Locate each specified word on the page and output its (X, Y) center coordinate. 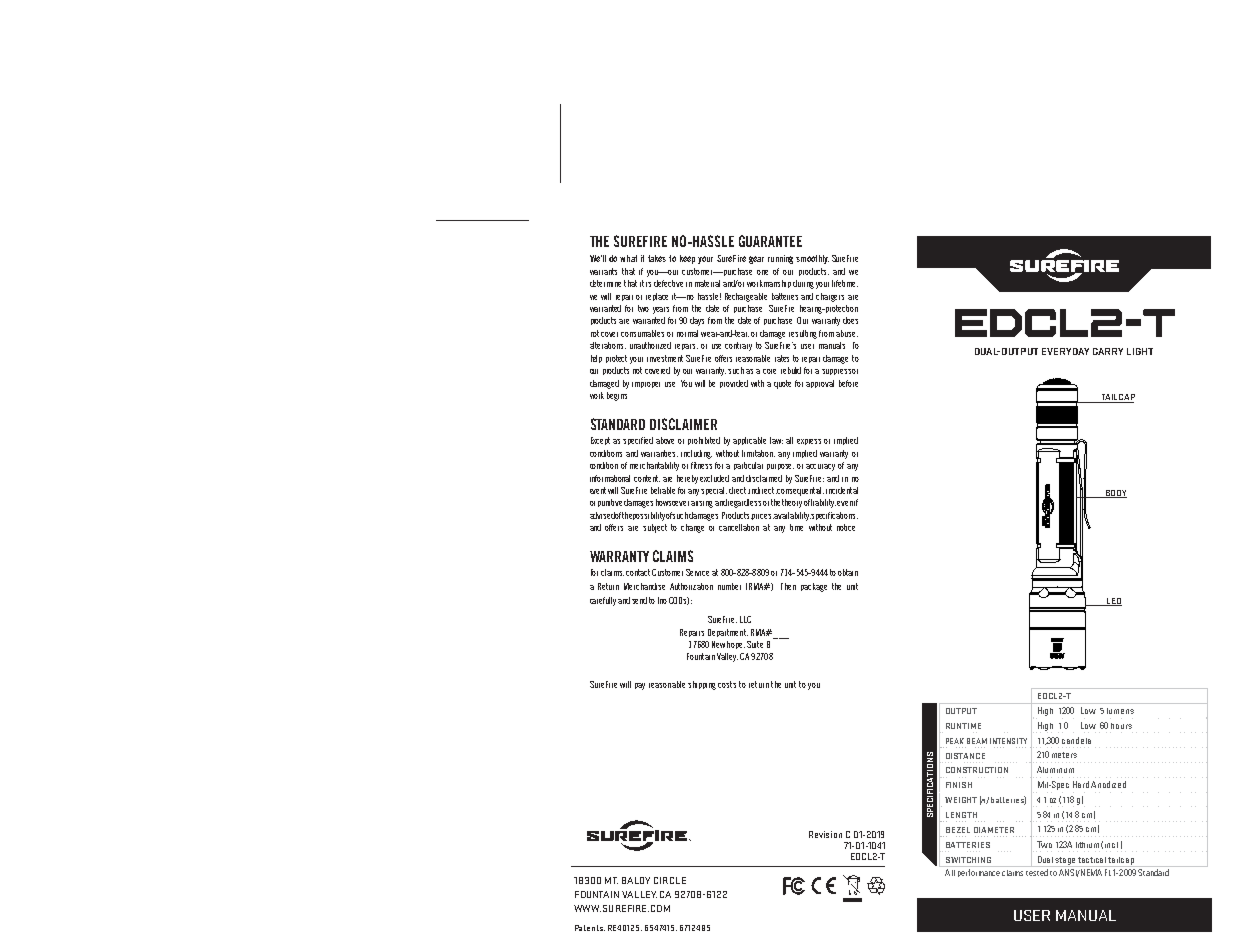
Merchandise (644, 586)
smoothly (812, 259)
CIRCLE (670, 880)
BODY (1115, 494)
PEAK (955, 741)
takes (657, 258)
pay (640, 686)
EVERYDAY (1065, 351)
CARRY (1108, 351)
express (809, 442)
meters (1064, 755)
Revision (825, 834)
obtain (848, 572)
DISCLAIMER (683, 424)
